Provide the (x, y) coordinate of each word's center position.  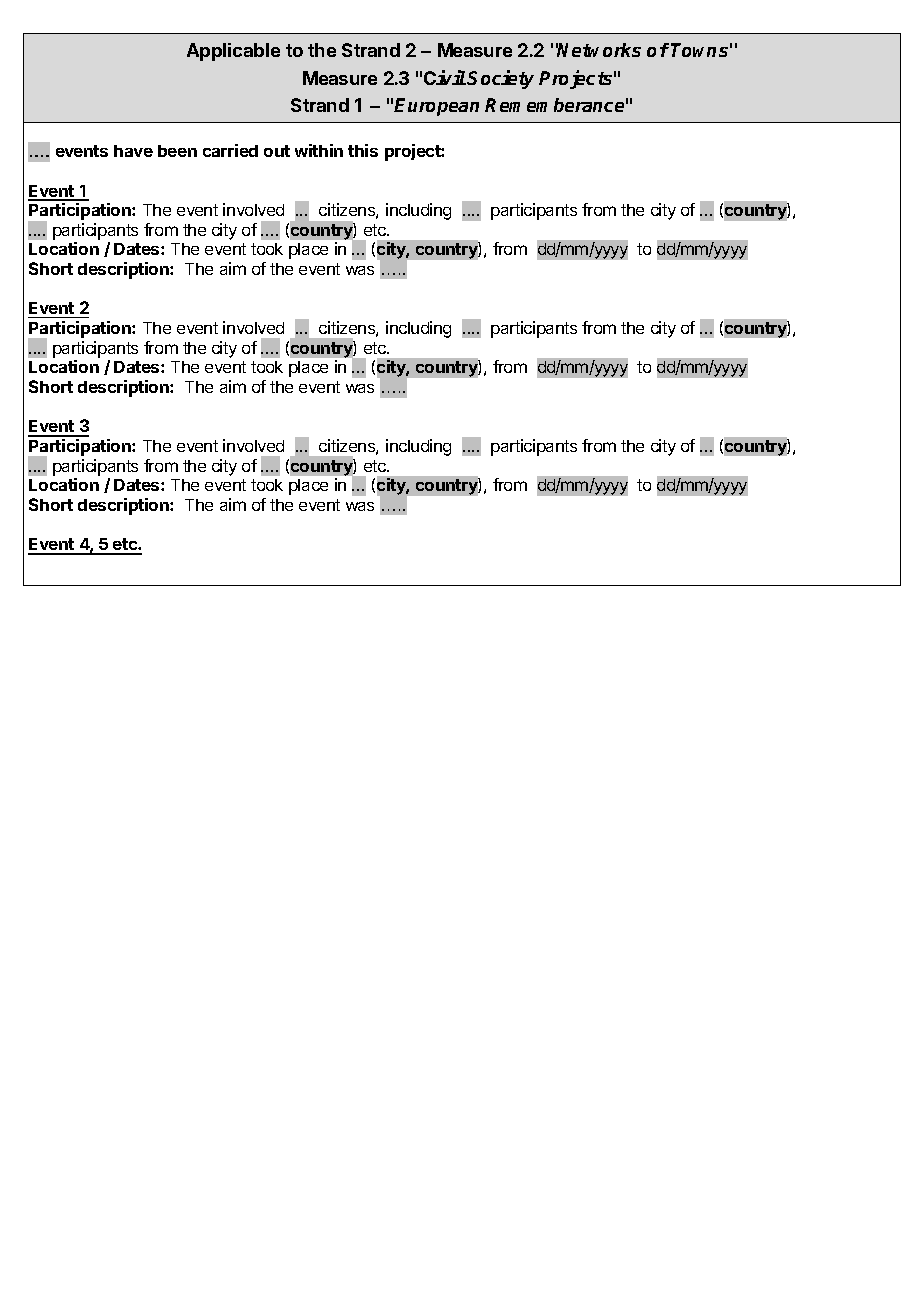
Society (500, 79)
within (319, 150)
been (177, 151)
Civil (445, 77)
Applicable (233, 52)
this (363, 150)
